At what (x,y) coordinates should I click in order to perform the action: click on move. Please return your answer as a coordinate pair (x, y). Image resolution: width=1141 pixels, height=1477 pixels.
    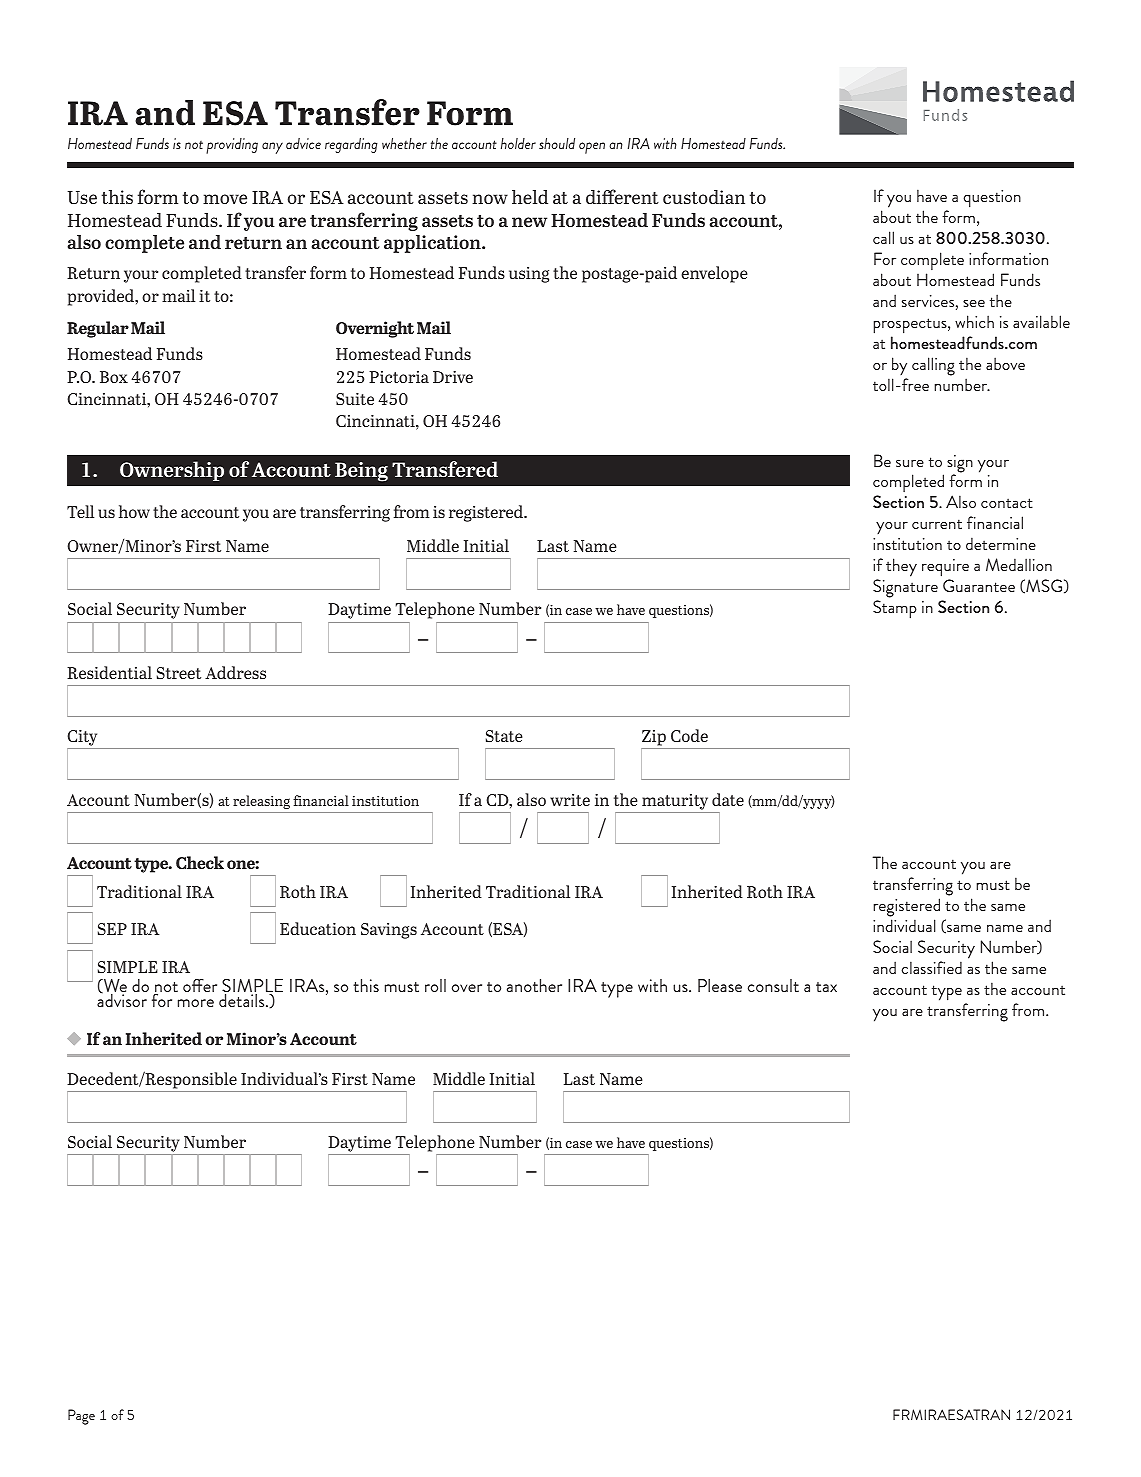
    Looking at the image, I should click on (225, 199).
